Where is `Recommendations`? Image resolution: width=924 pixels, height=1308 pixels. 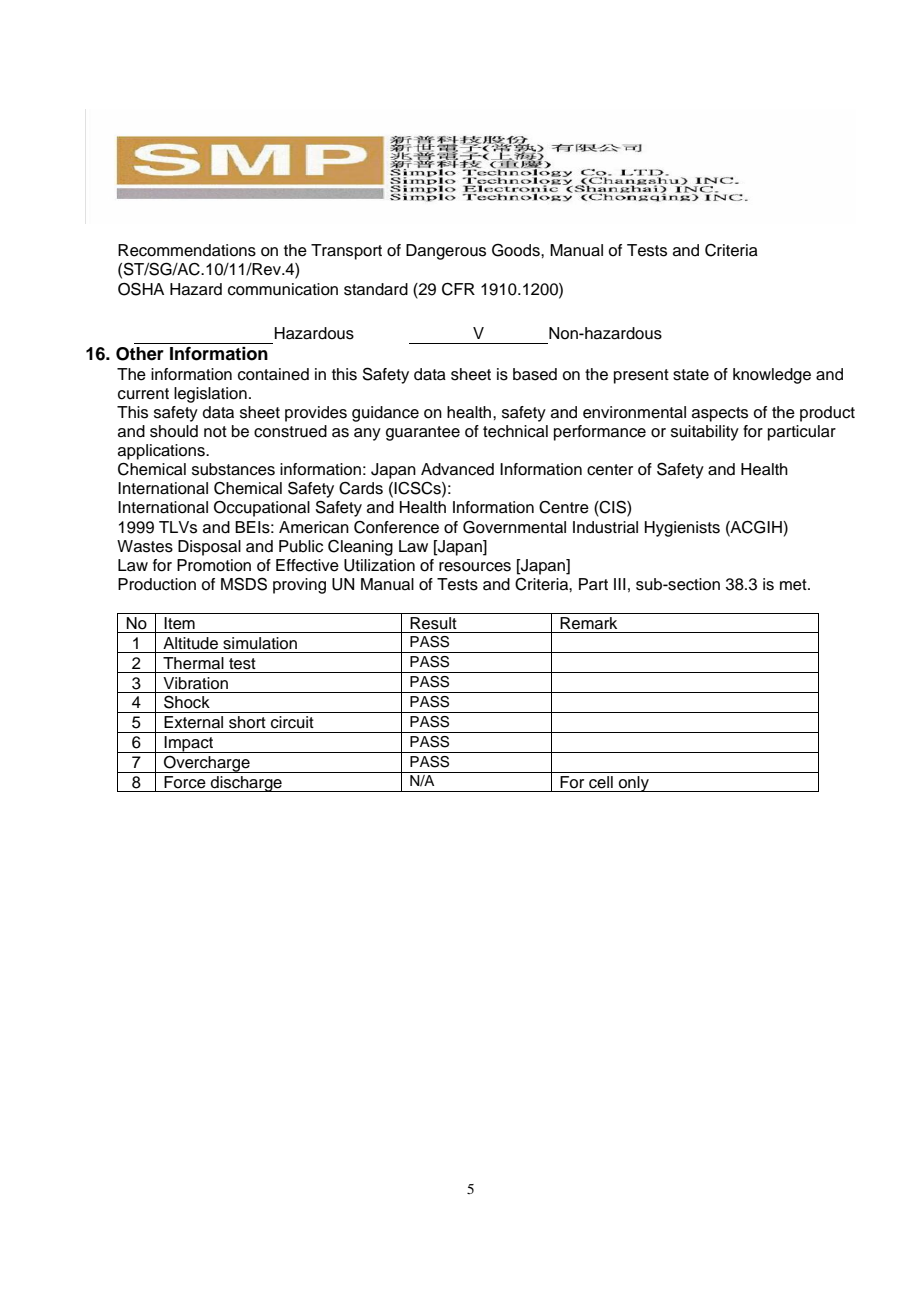 Recommendations is located at coordinates (187, 250).
